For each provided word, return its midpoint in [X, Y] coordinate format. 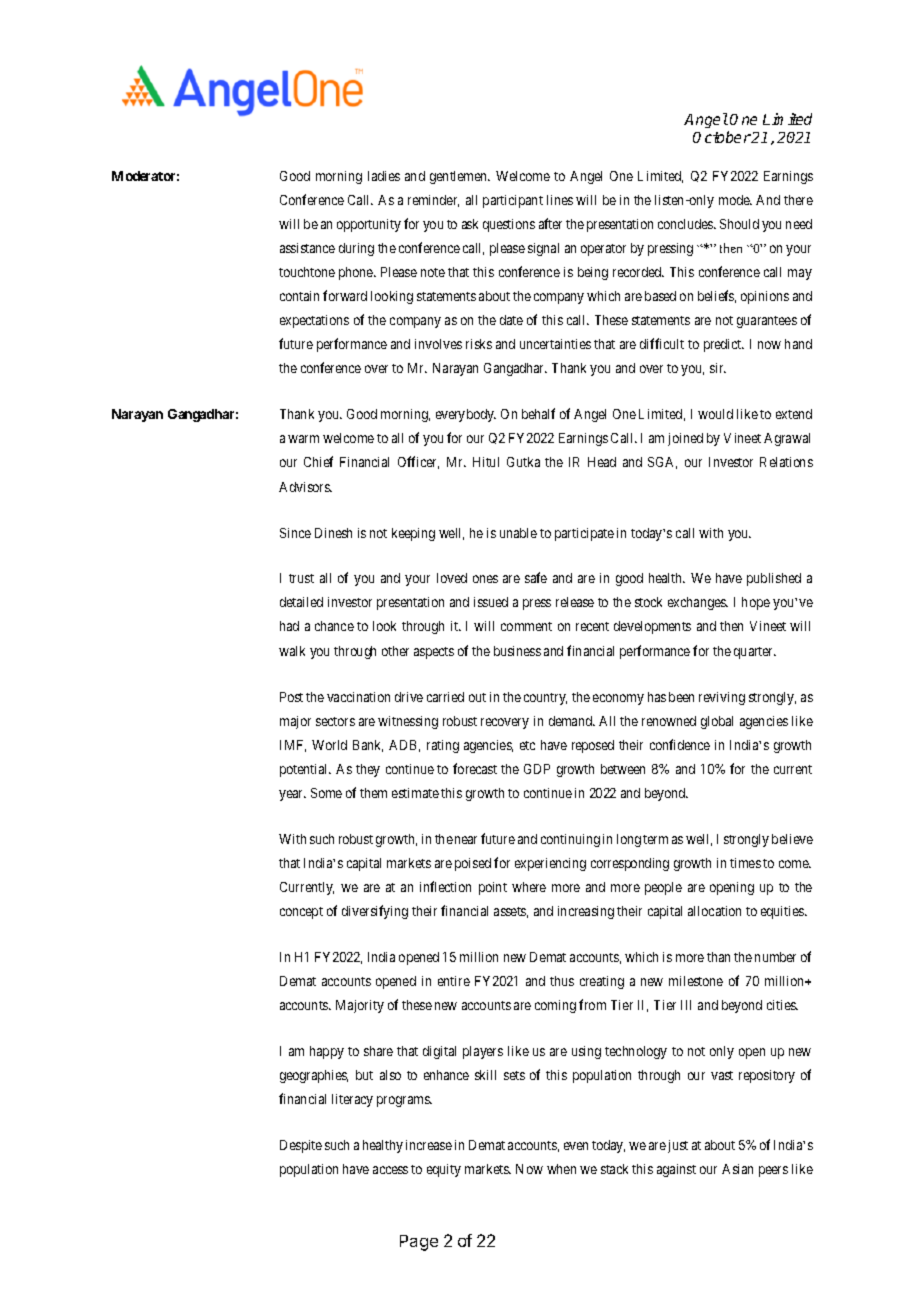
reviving [722, 698]
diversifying [375, 912]
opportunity [369, 225]
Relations [786, 462]
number [775, 957]
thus [562, 981]
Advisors [305, 487]
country [545, 699]
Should [739, 224]
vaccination [358, 697]
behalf [538, 413]
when [561, 1169]
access [390, 1170]
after [550, 223]
